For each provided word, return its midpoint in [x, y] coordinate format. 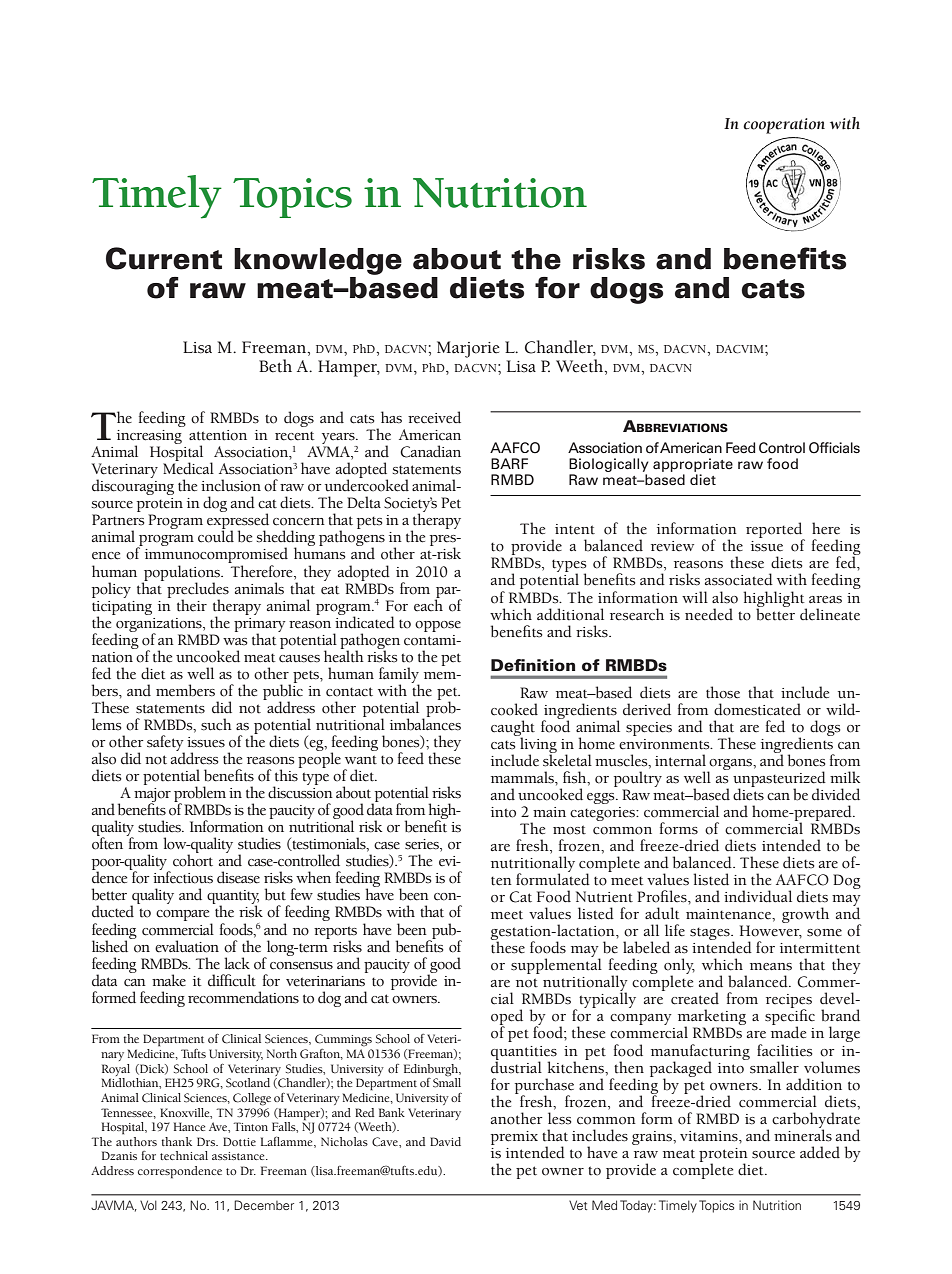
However [771, 932]
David [445, 1141]
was [235, 642]
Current [164, 258]
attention [218, 435]
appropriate [693, 465]
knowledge [318, 261]
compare [184, 917]
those [723, 692]
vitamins [710, 1136]
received [434, 417]
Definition [533, 665]
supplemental [556, 965]
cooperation [784, 126]
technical [184, 1155]
